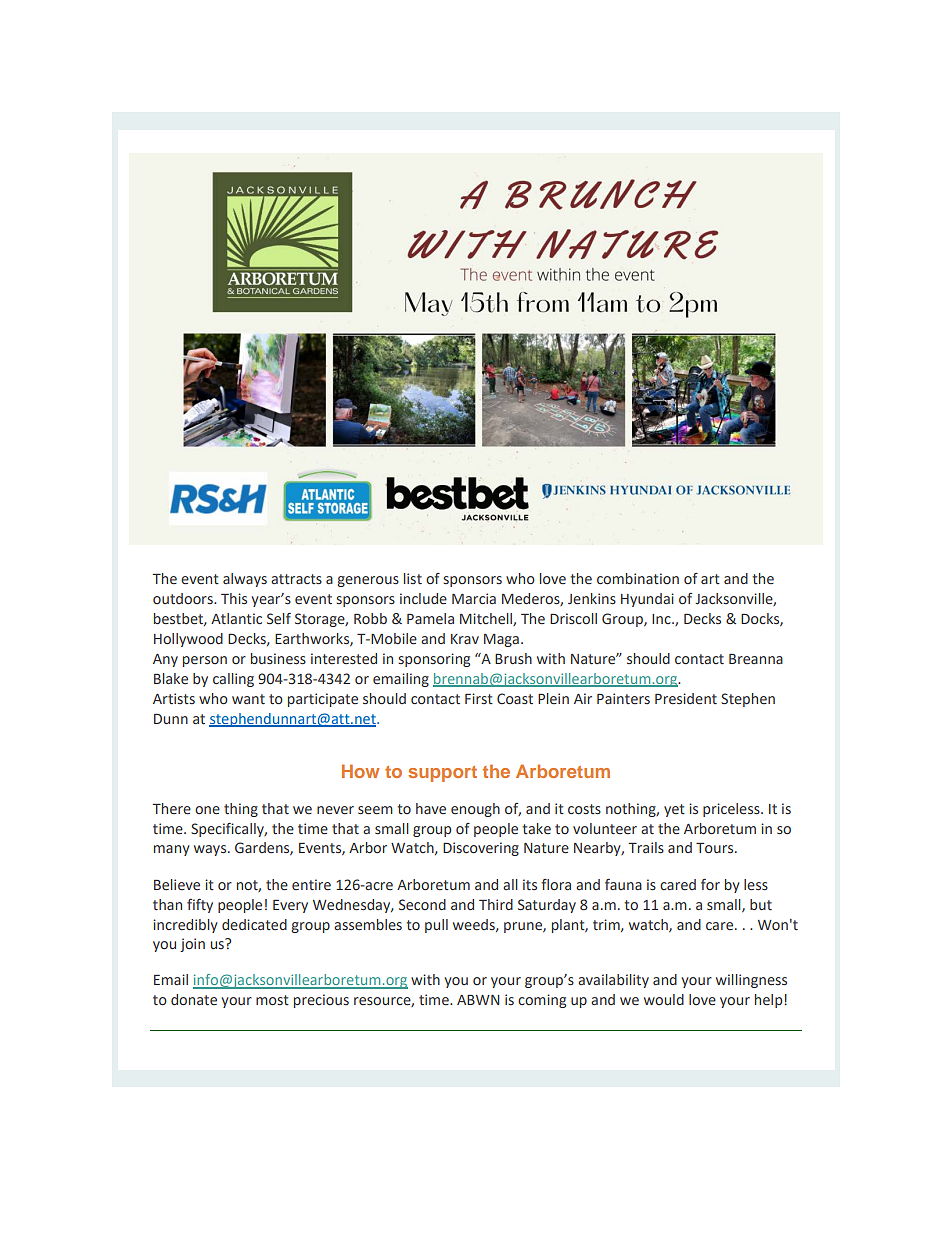 The image size is (952, 1233). What do you see at coordinates (716, 848) in the screenshot?
I see `Tours` at bounding box center [716, 848].
